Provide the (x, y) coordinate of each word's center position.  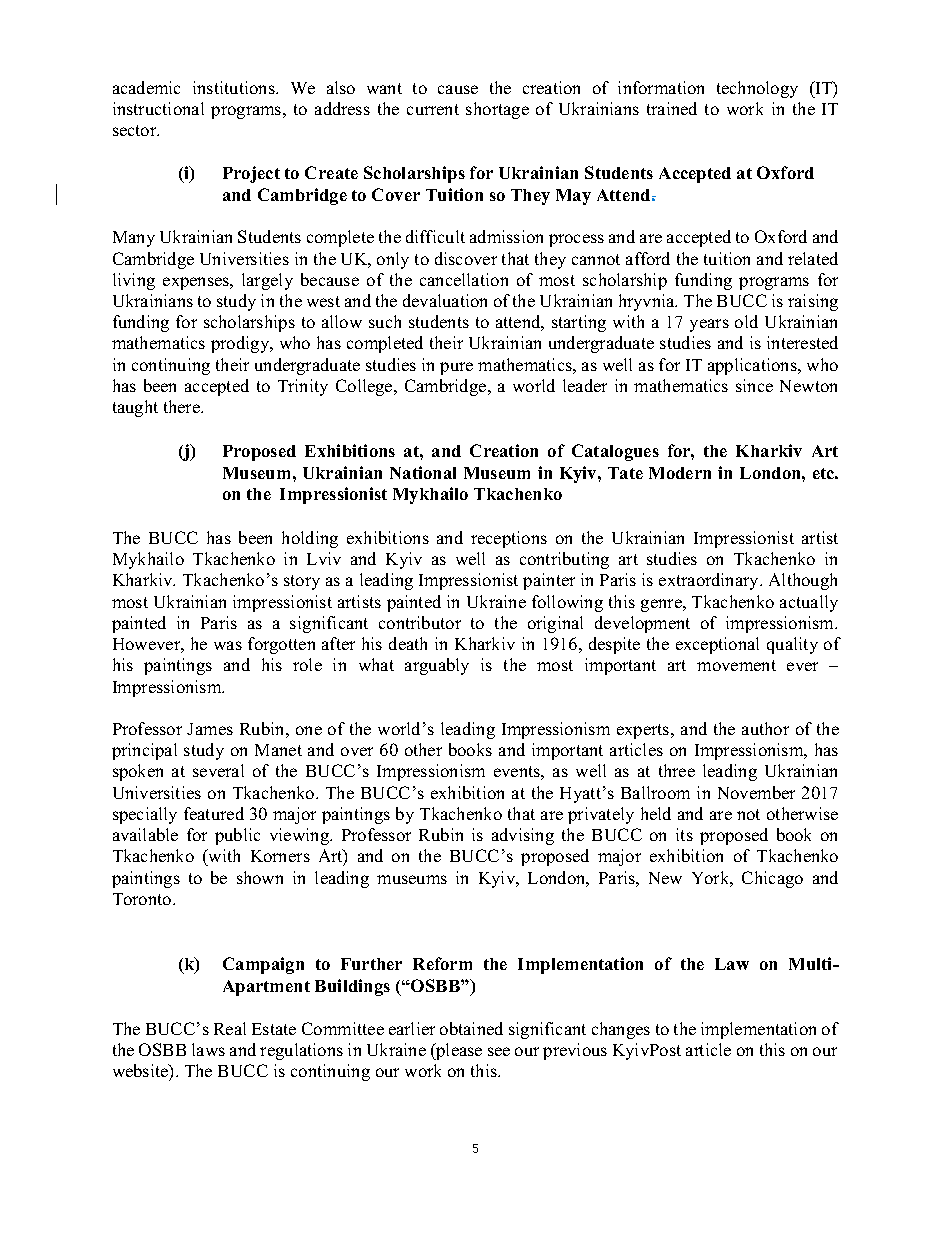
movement (736, 665)
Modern (680, 473)
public (237, 836)
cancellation (464, 279)
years (709, 325)
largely (267, 281)
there (183, 406)
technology (757, 89)
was (228, 645)
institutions (235, 87)
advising (523, 836)
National (423, 472)
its (684, 834)
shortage (497, 110)
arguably (437, 666)
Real (230, 1028)
